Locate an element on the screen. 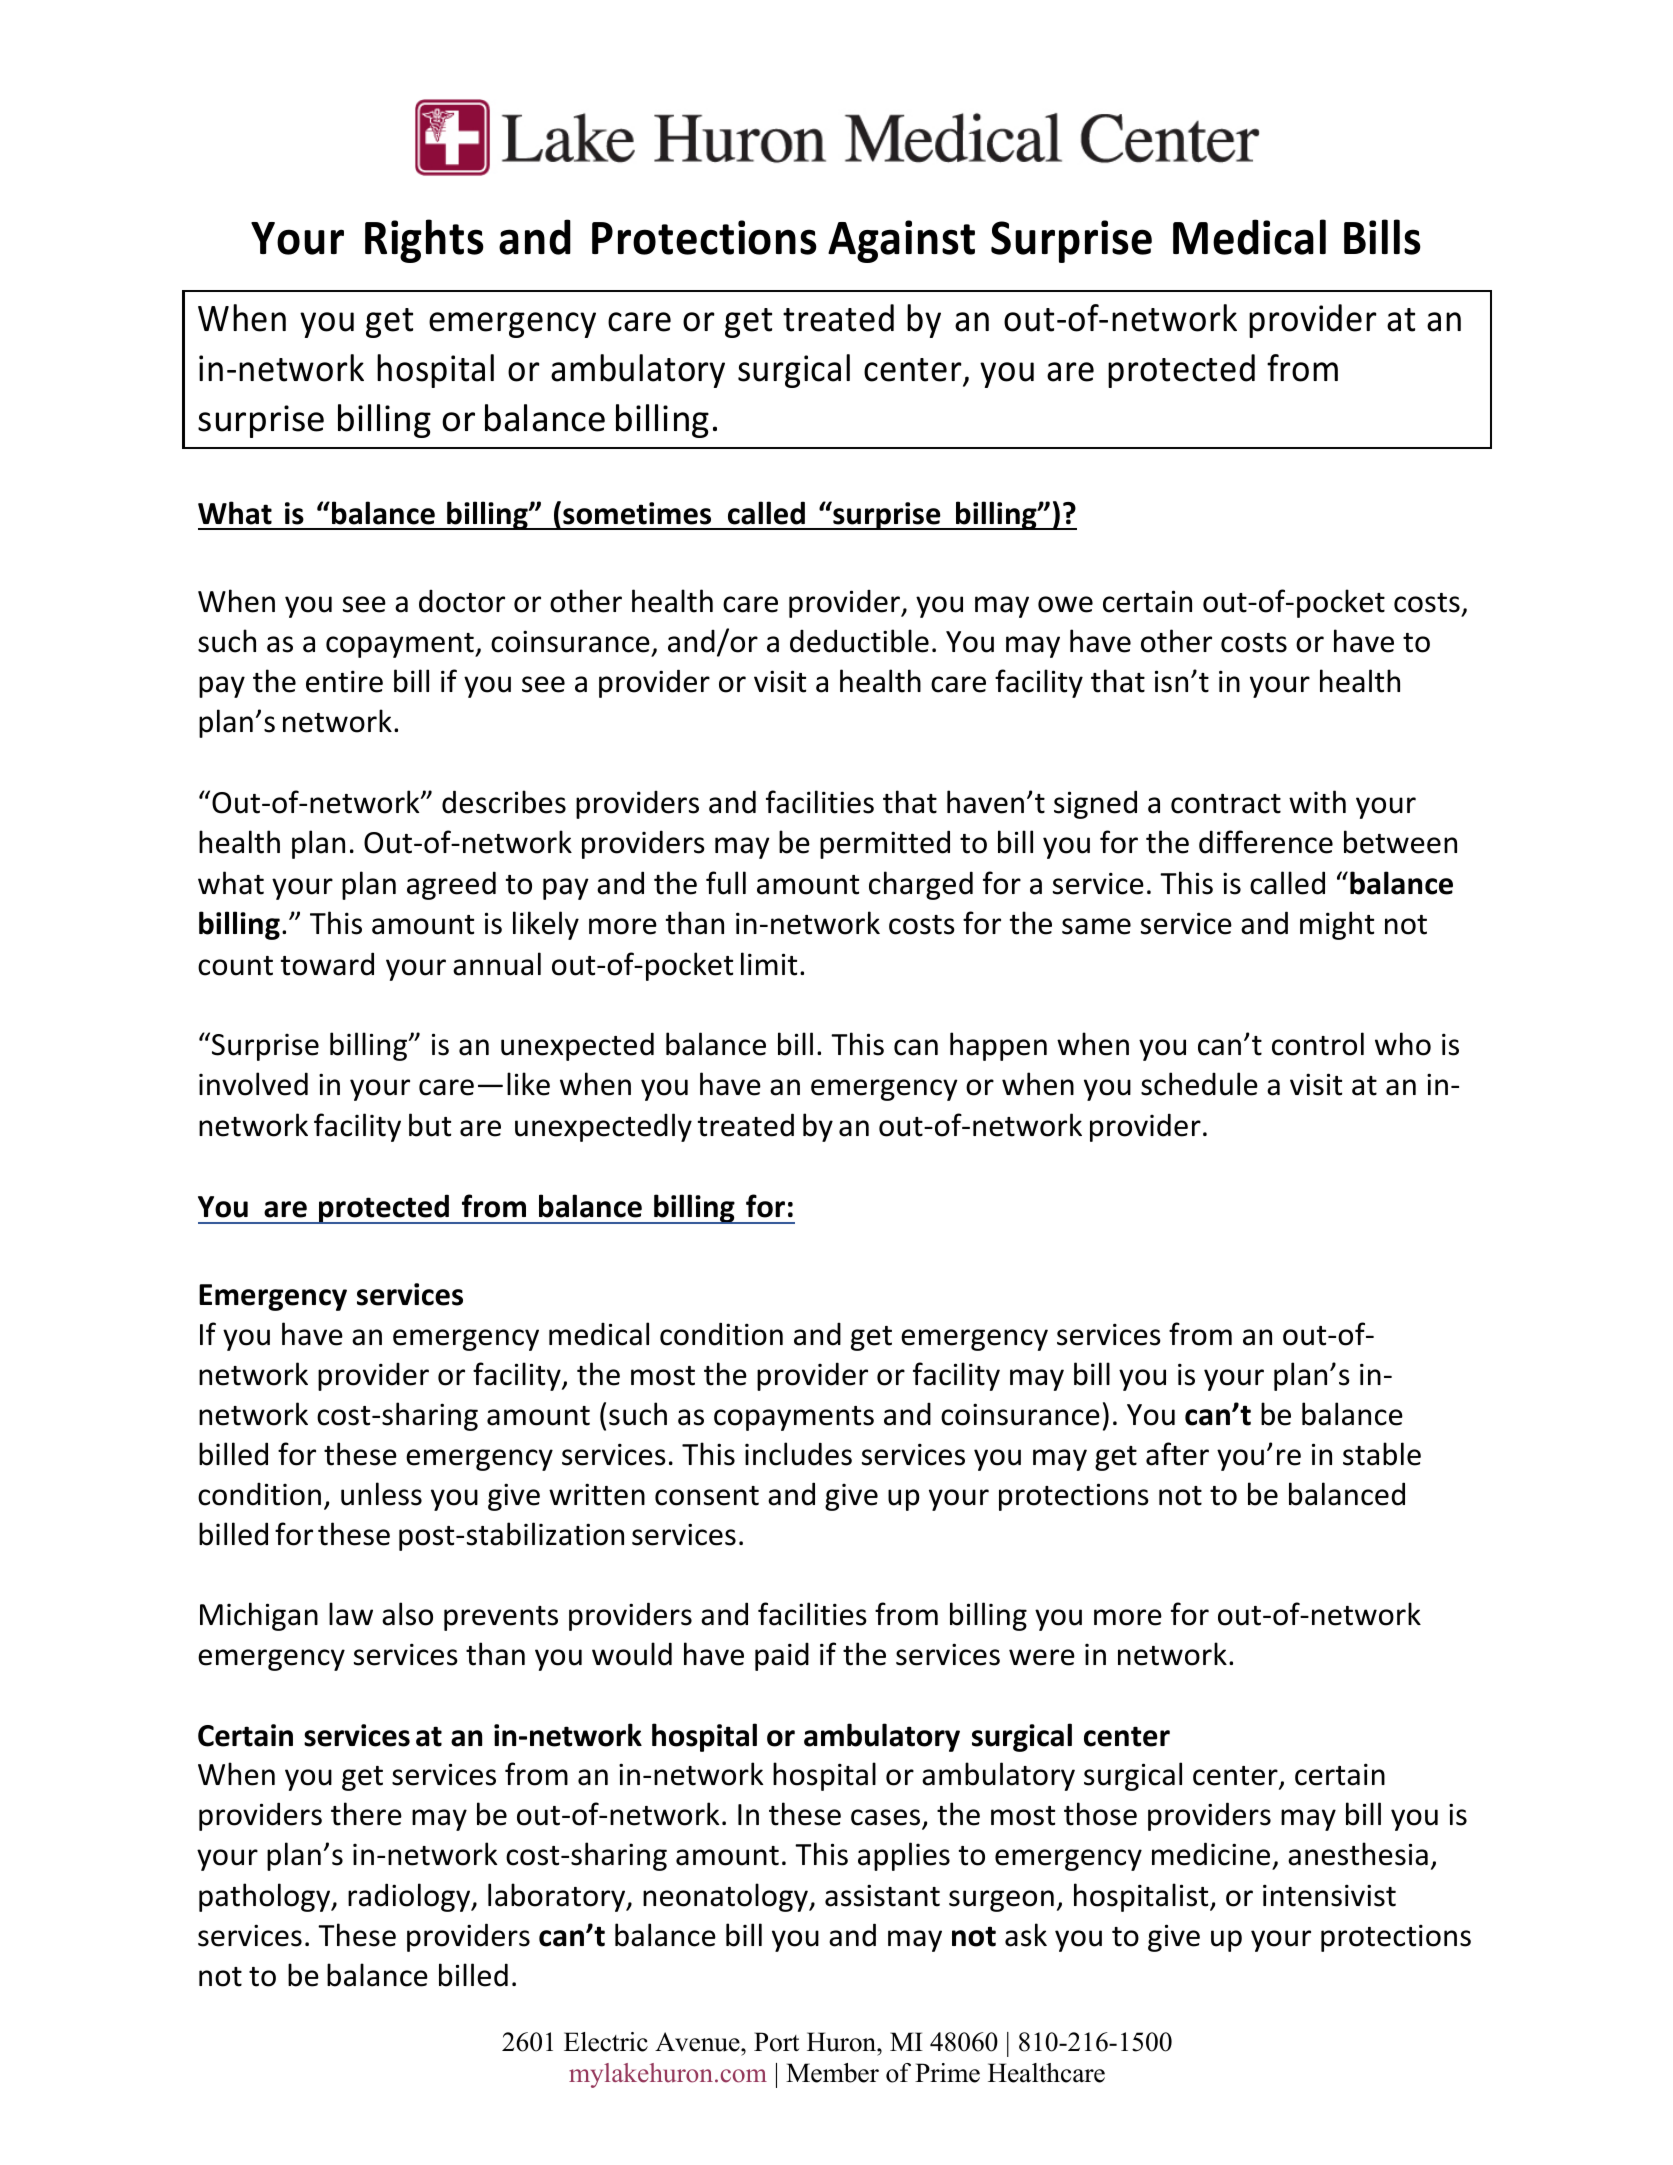 This screenshot has height=2165, width=1673. agreed is located at coordinates (451, 885).
